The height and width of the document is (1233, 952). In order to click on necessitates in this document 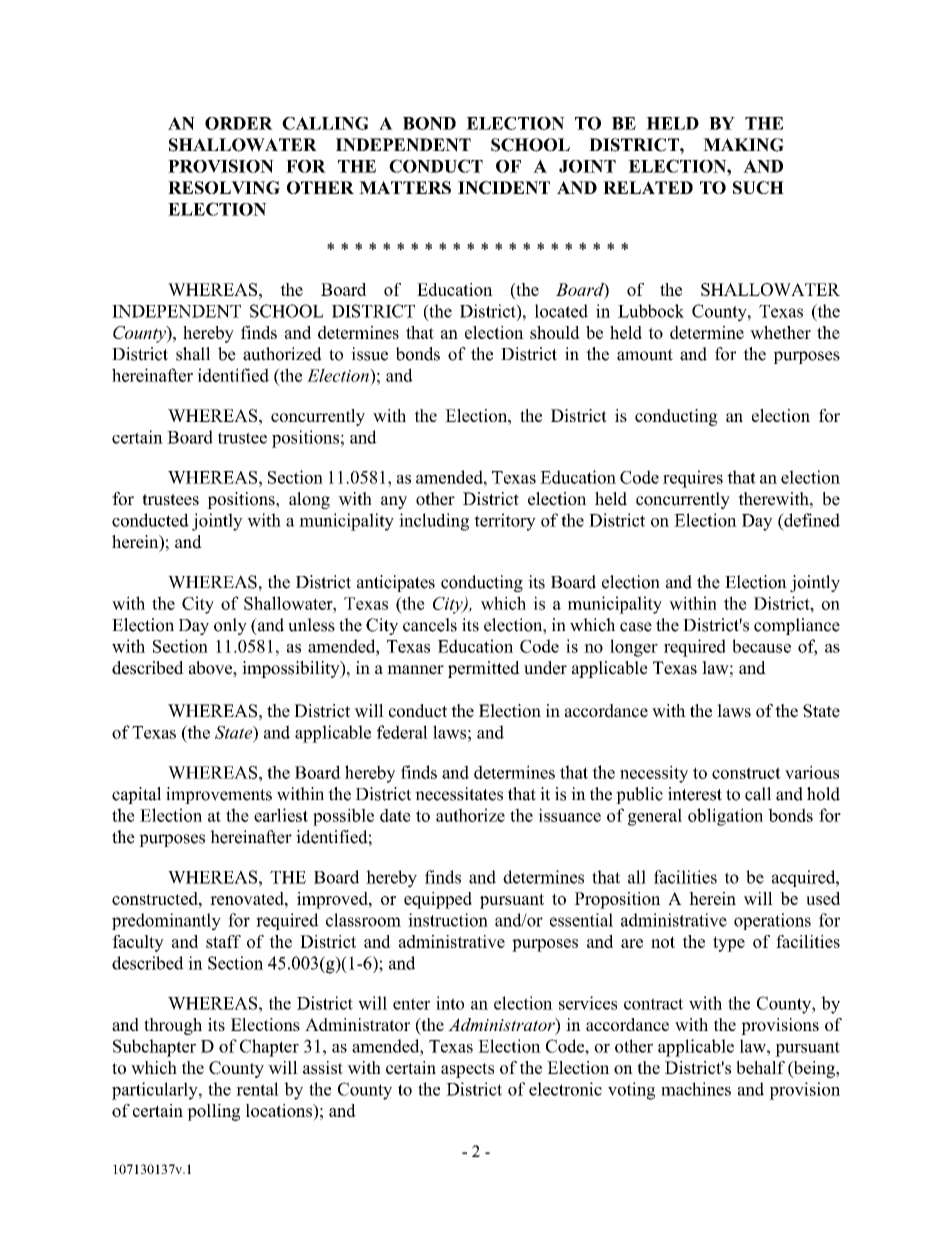, I will do `click(459, 794)`.
